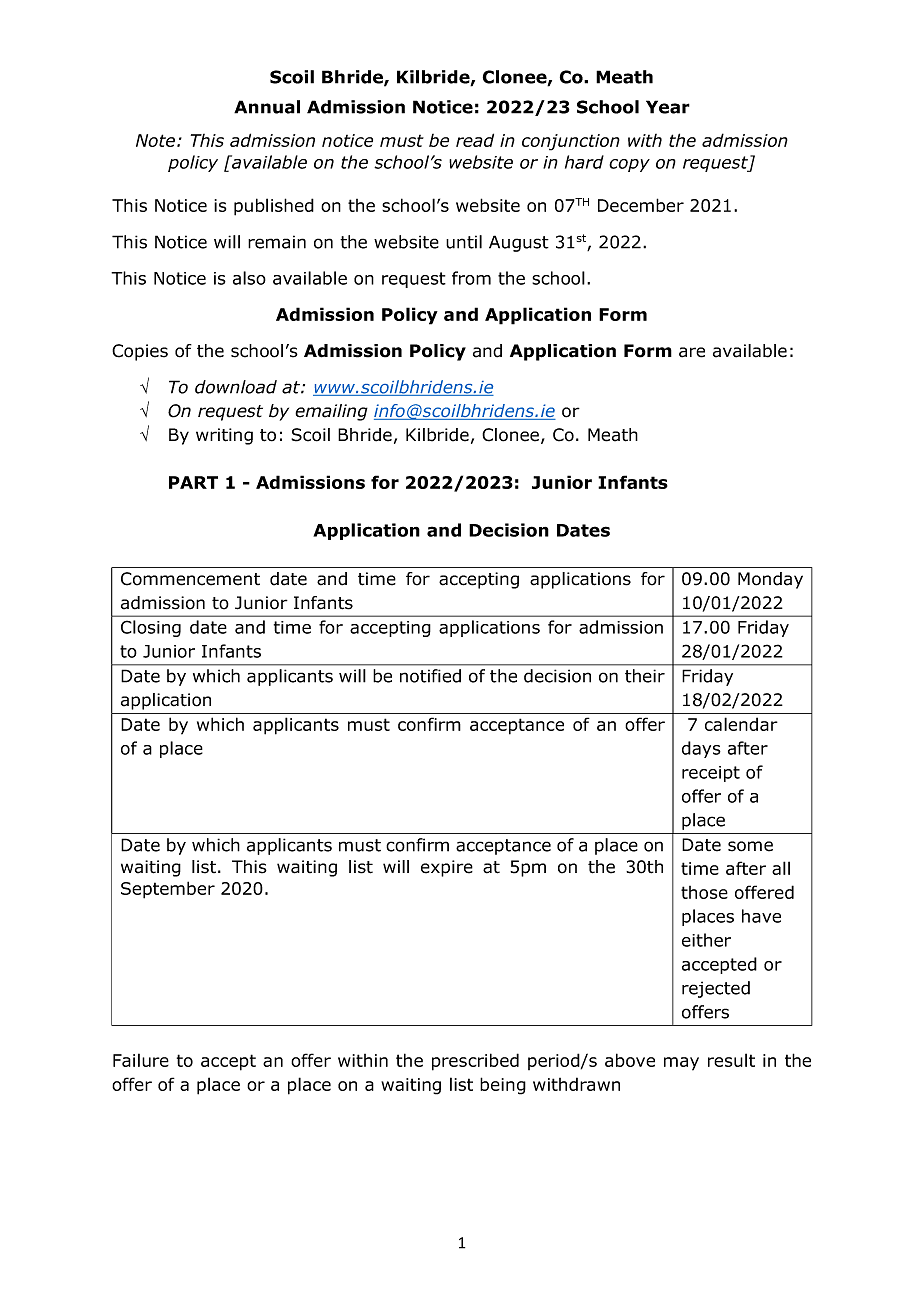 The width and height of the document is (924, 1308). I want to click on Note, so click(157, 140).
